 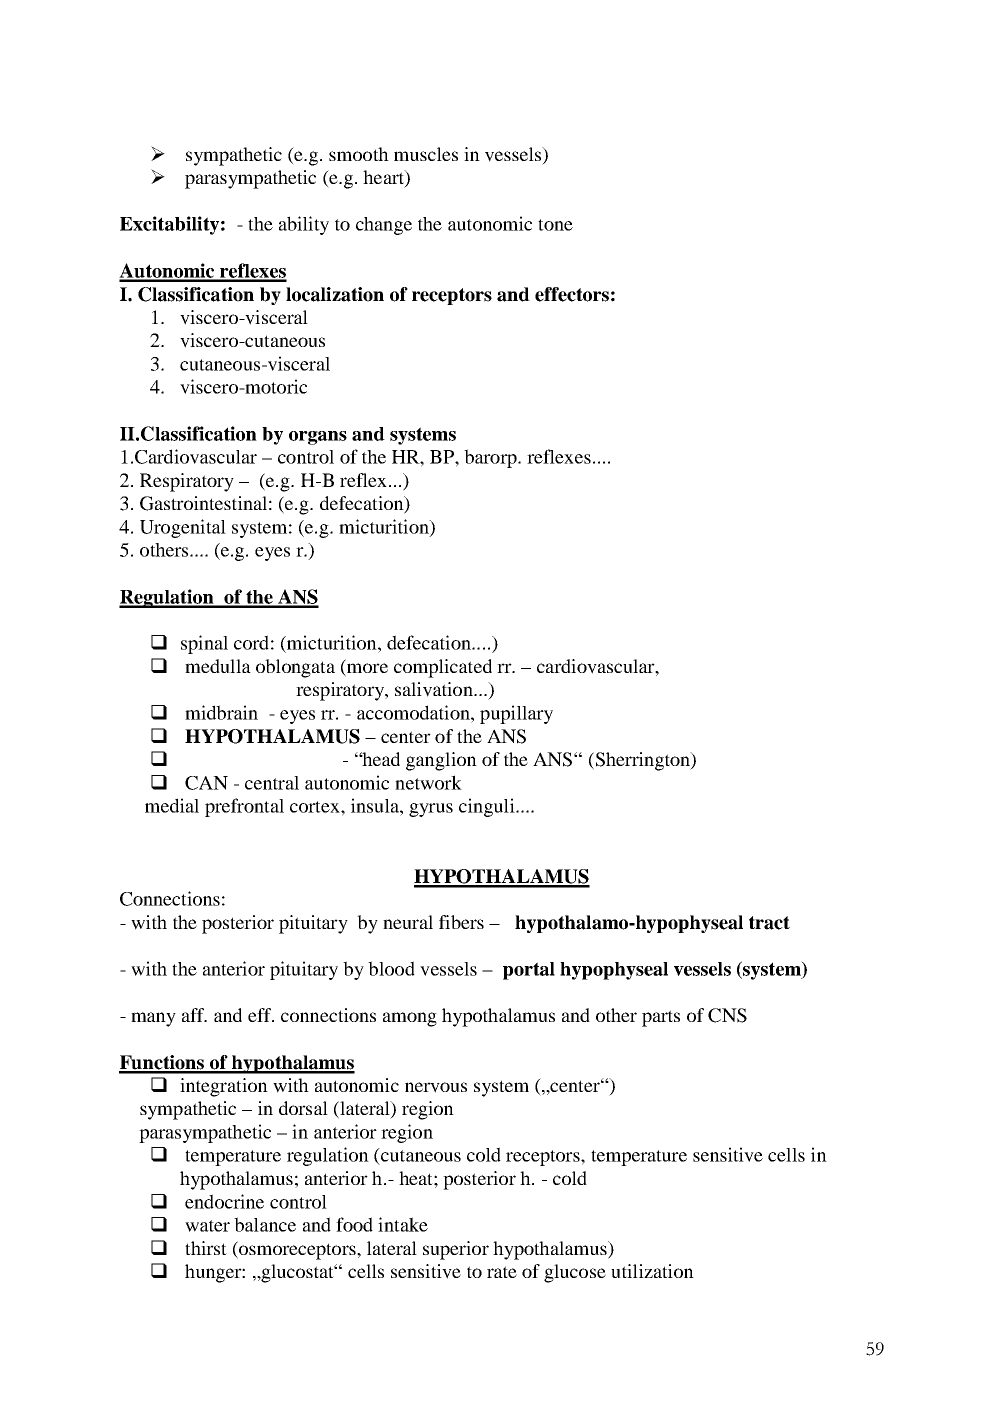 I want to click on utilization, so click(x=652, y=1271).
